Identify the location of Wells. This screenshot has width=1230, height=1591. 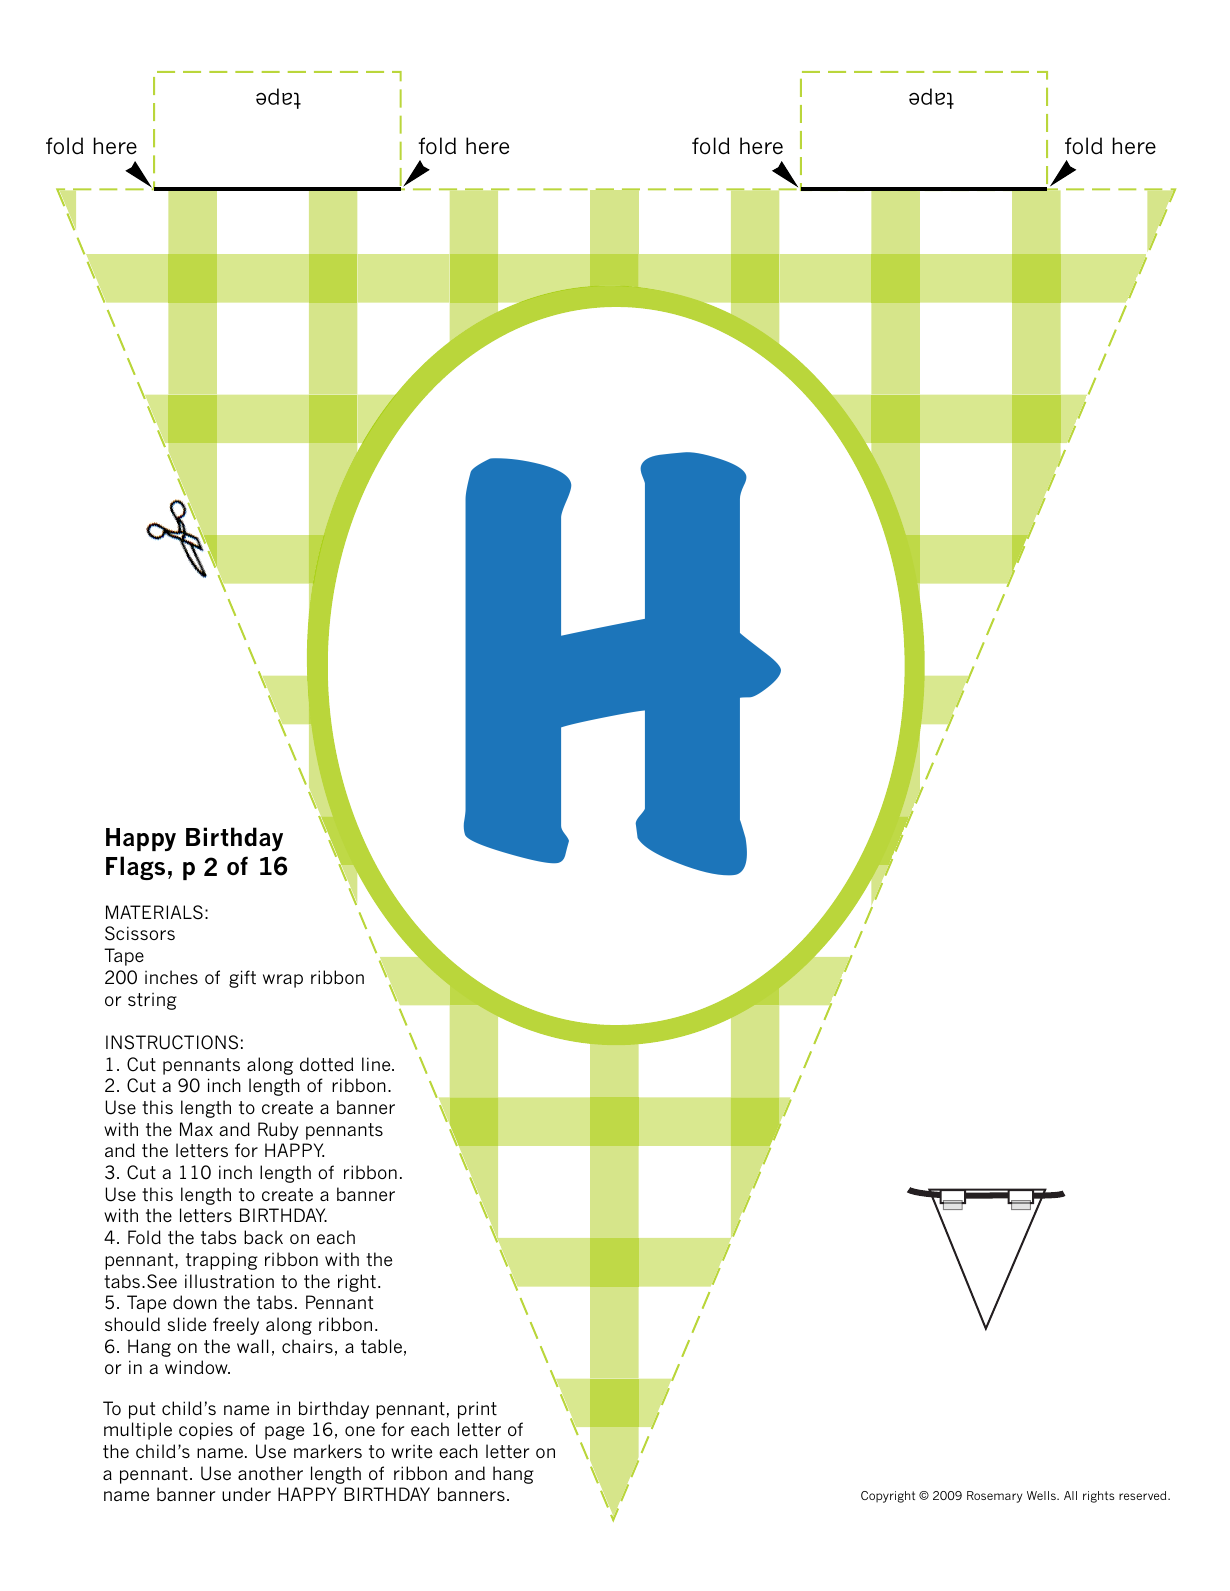
(1042, 1495).
